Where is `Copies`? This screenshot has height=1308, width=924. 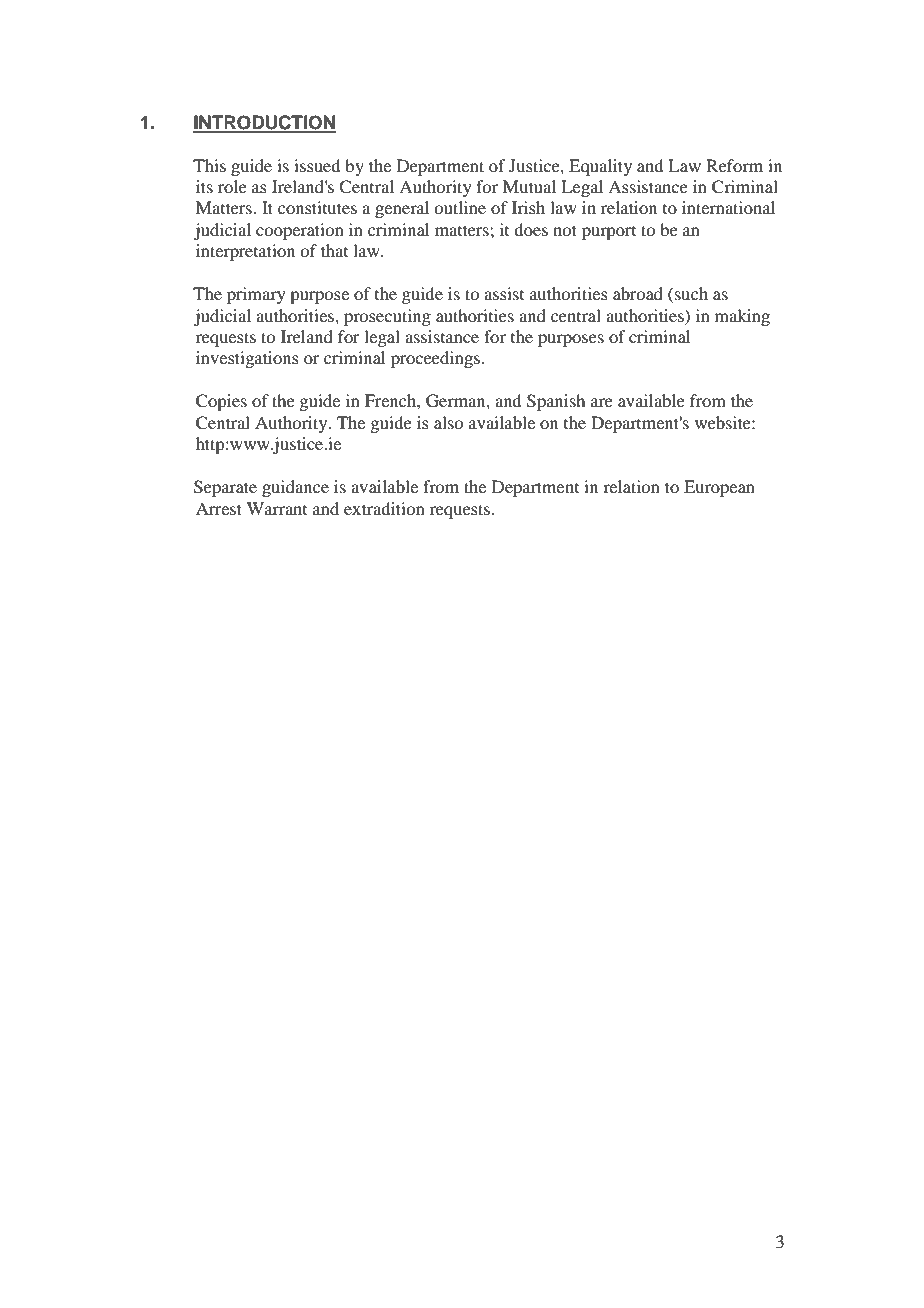 Copies is located at coordinates (221, 402).
